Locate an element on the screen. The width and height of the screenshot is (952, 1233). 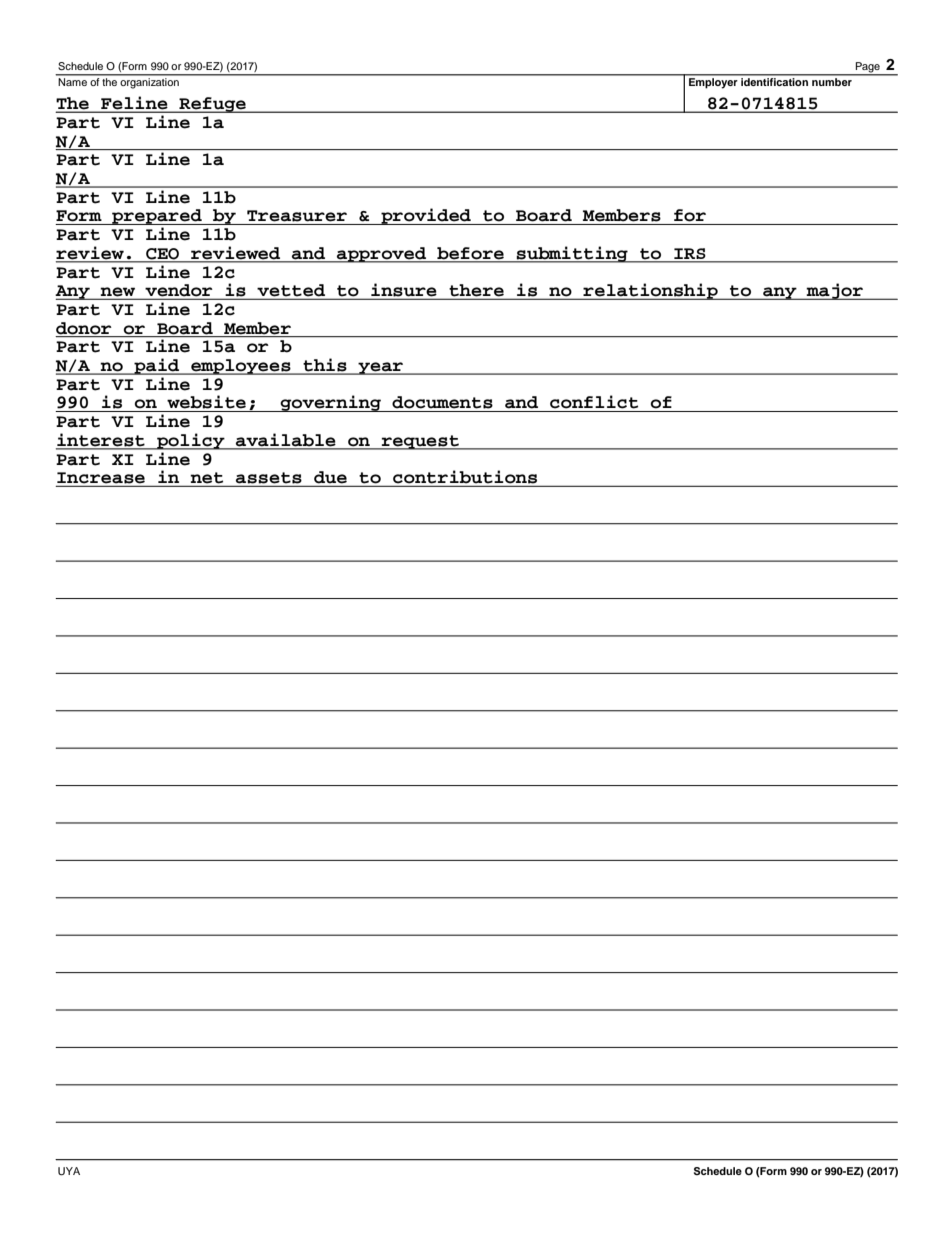
organization is located at coordinates (150, 83).
